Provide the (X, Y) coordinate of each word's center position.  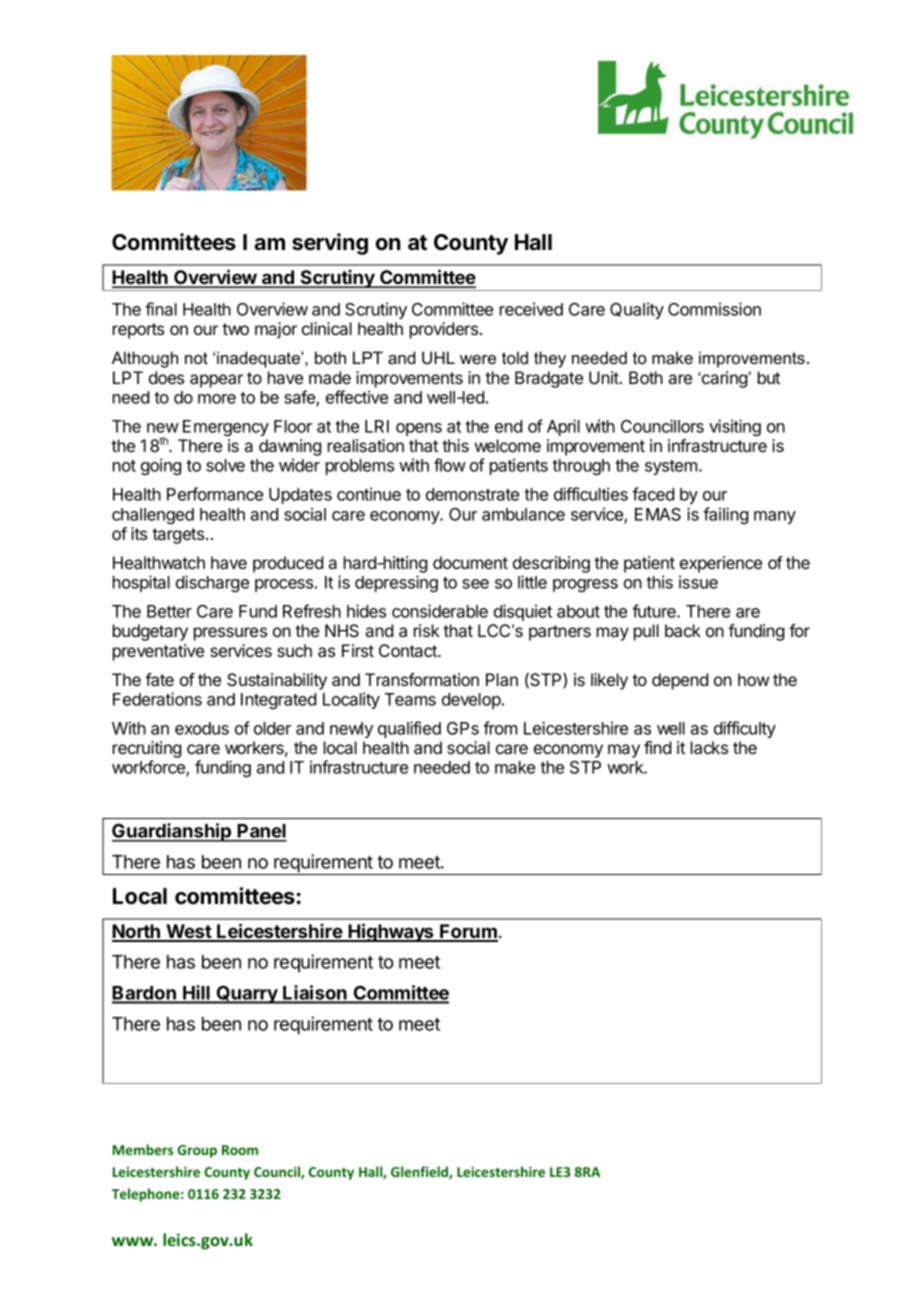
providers (445, 330)
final (161, 309)
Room (240, 1150)
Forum (468, 932)
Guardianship (173, 832)
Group (197, 1151)
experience (721, 564)
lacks (709, 747)
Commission (714, 309)
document (470, 562)
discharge (212, 583)
